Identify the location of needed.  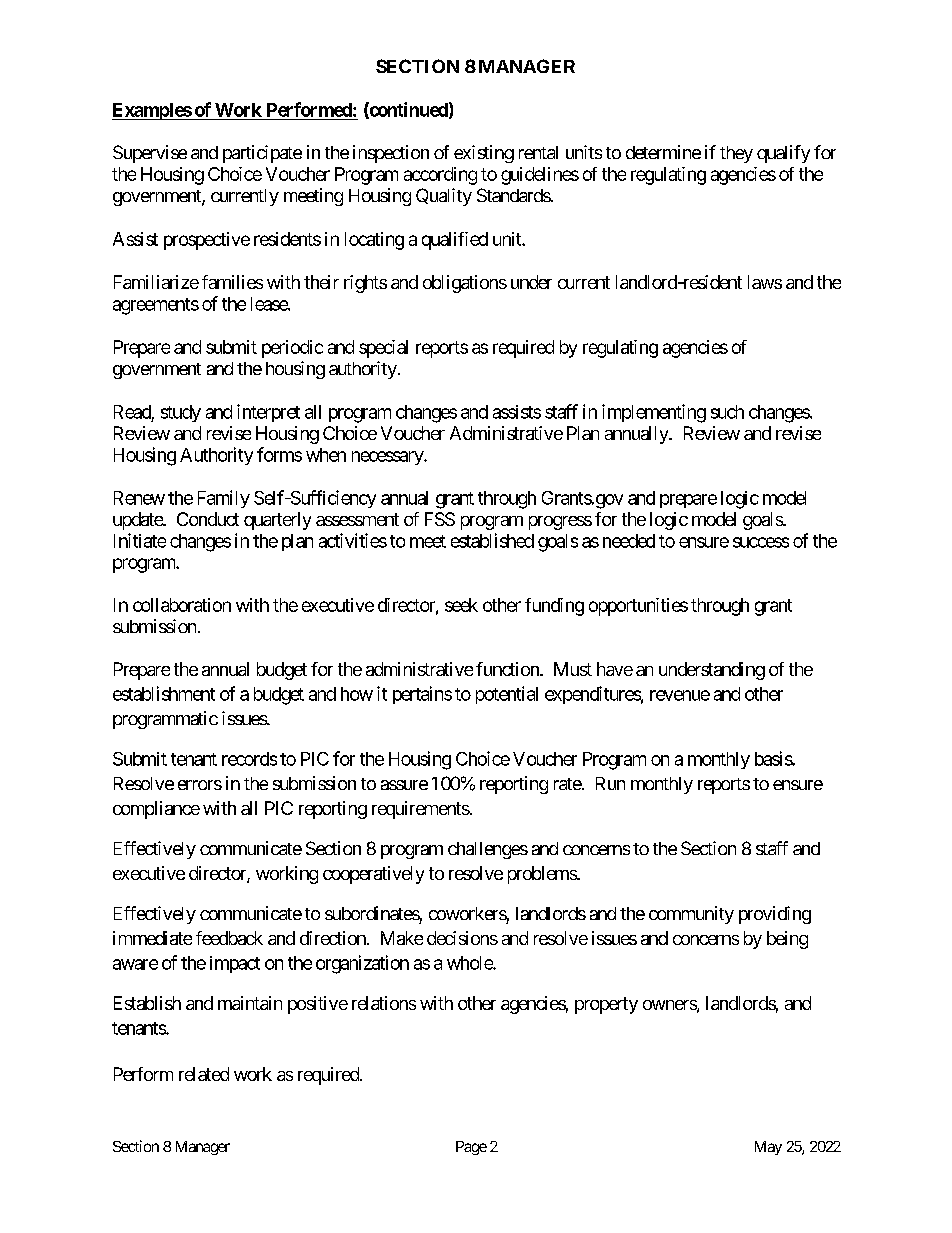
(629, 541).
